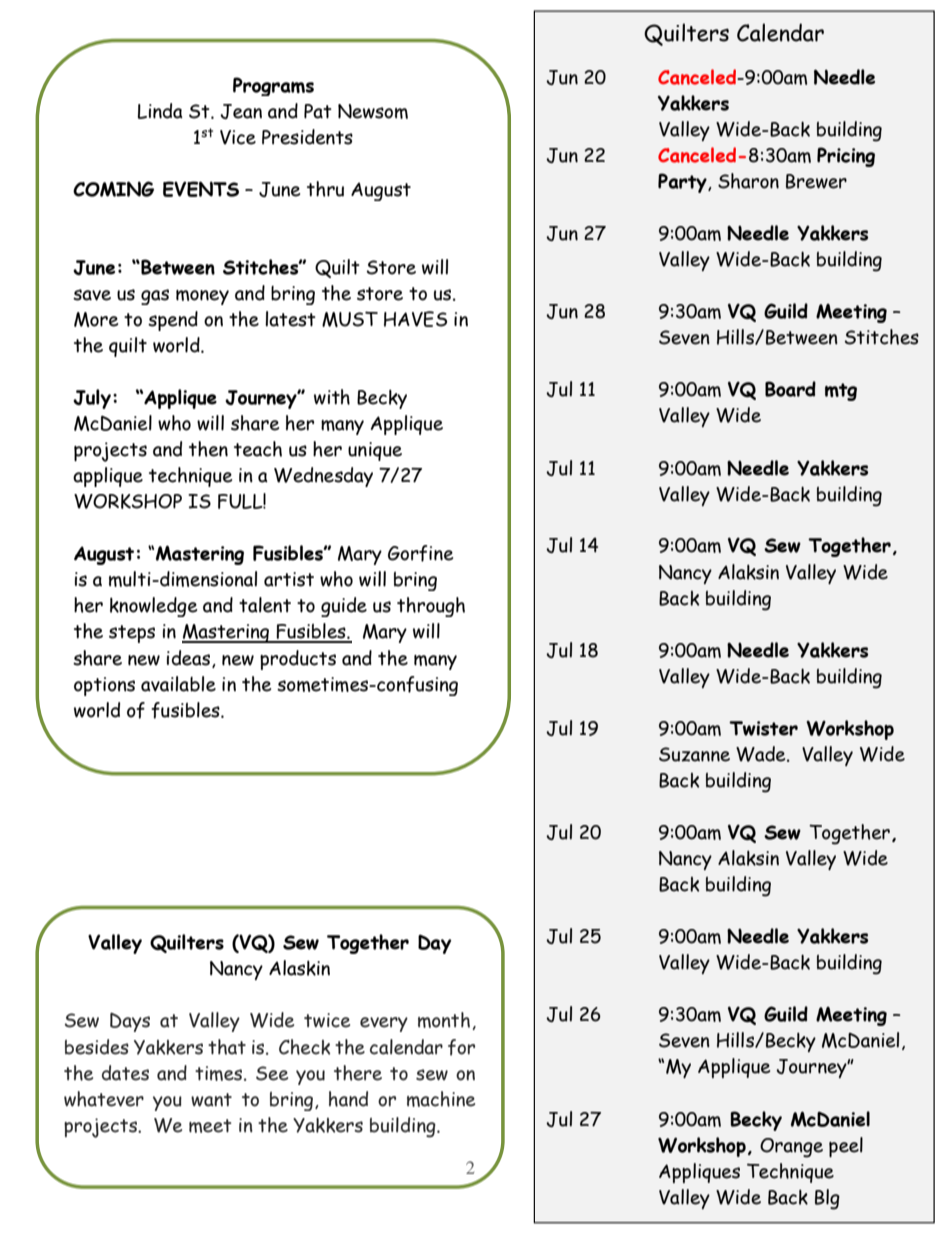 The width and height of the screenshot is (952, 1233). What do you see at coordinates (160, 111) in the screenshot?
I see `Linda` at bounding box center [160, 111].
